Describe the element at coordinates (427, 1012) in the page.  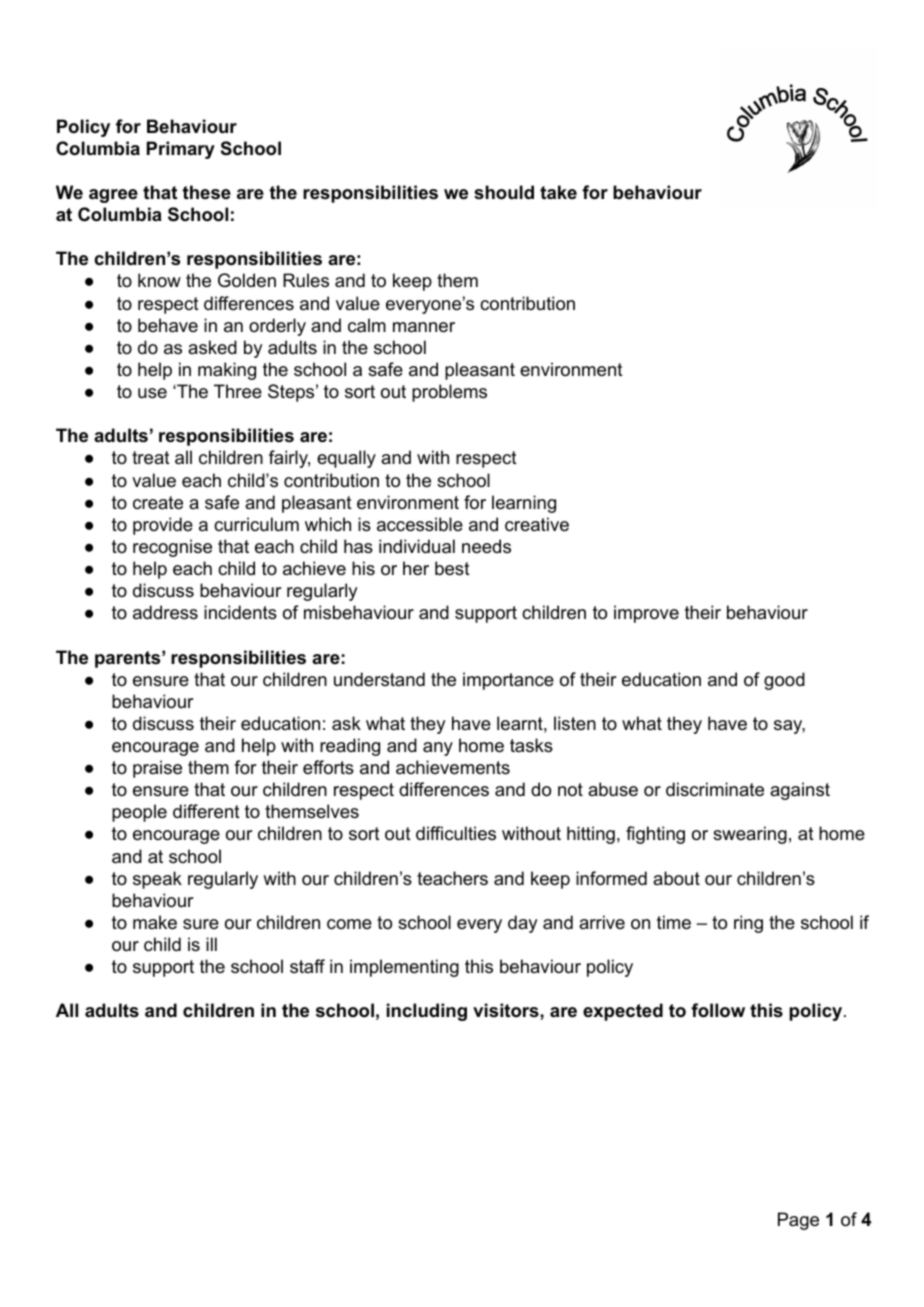
I see `including` at that location.
